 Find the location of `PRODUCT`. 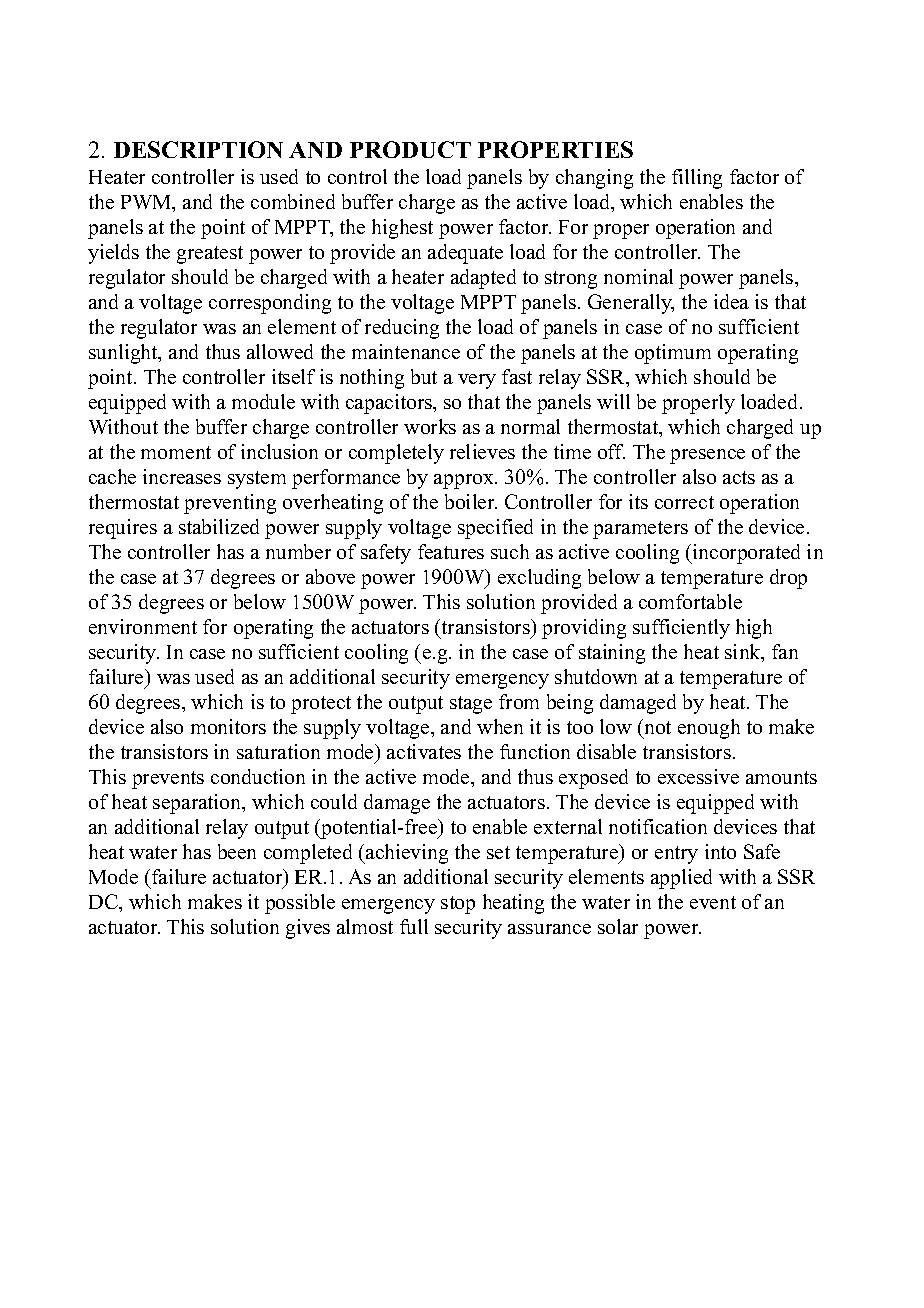

PRODUCT is located at coordinates (410, 149).
